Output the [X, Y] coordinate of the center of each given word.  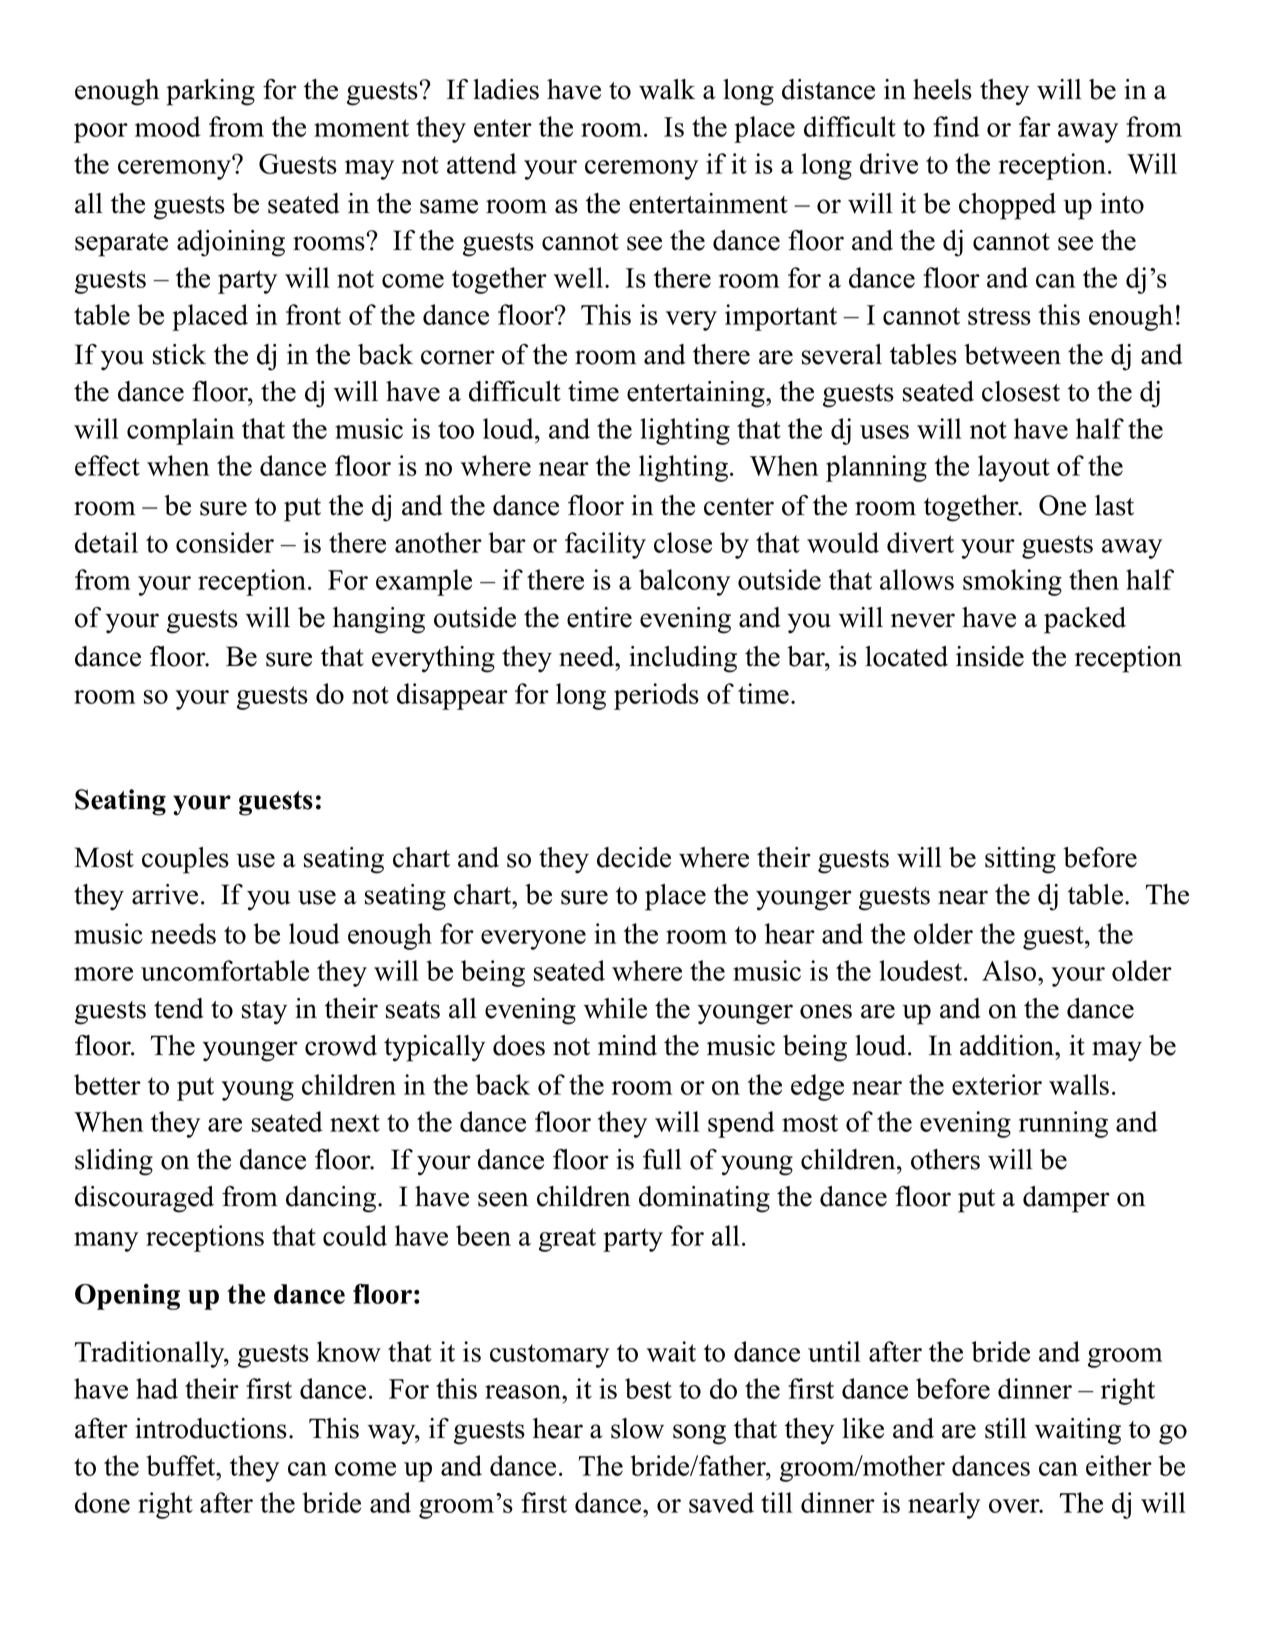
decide [634, 857]
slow [637, 1428]
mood [168, 126]
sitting [1020, 860]
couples [185, 860]
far [1035, 126]
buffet [182, 1465]
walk [667, 89]
